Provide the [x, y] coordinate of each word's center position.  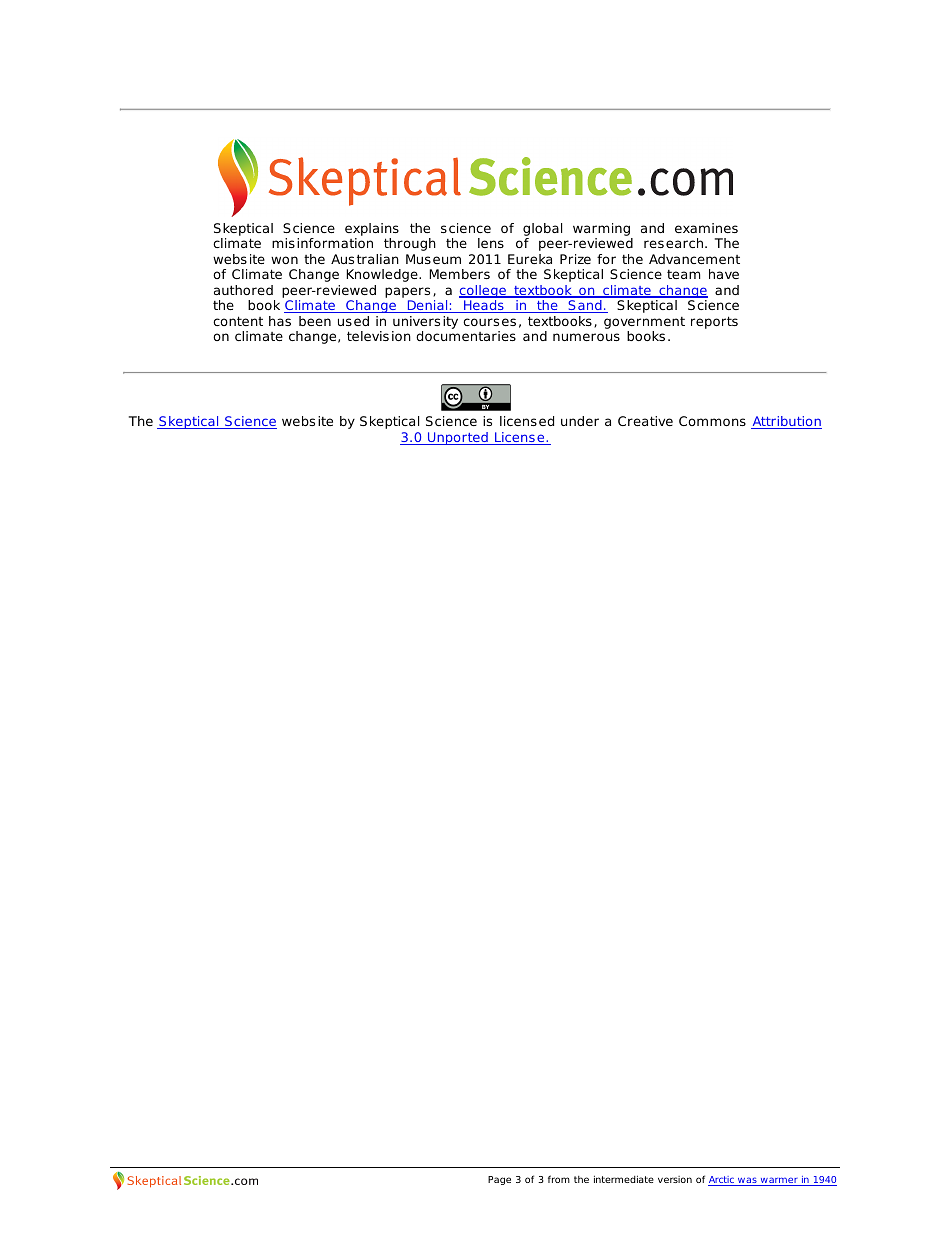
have [724, 274]
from [559, 1179]
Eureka [530, 259]
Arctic [722, 1181]
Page [499, 1180]
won [284, 260]
